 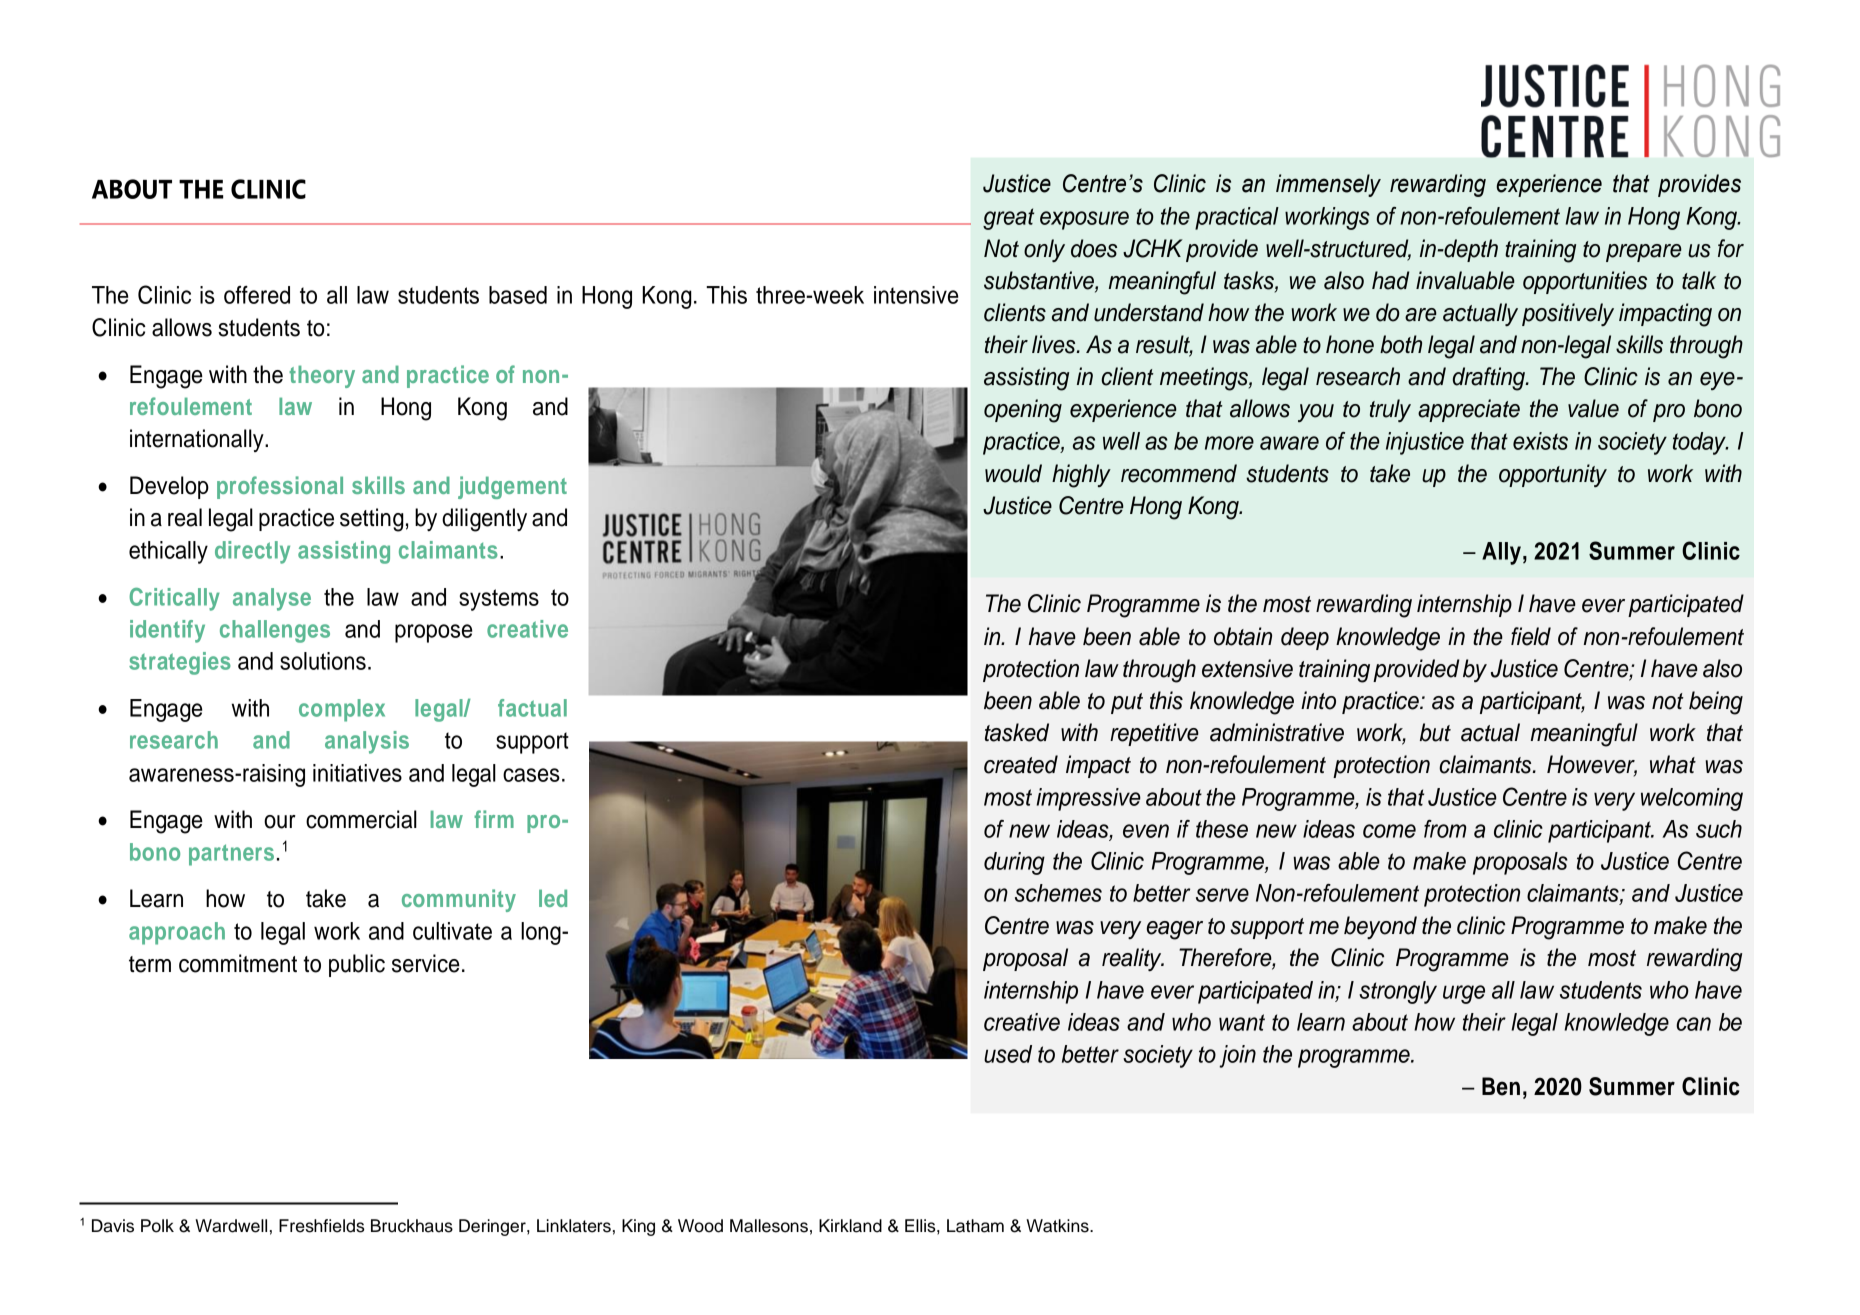 I want to click on great, so click(x=1008, y=219).
